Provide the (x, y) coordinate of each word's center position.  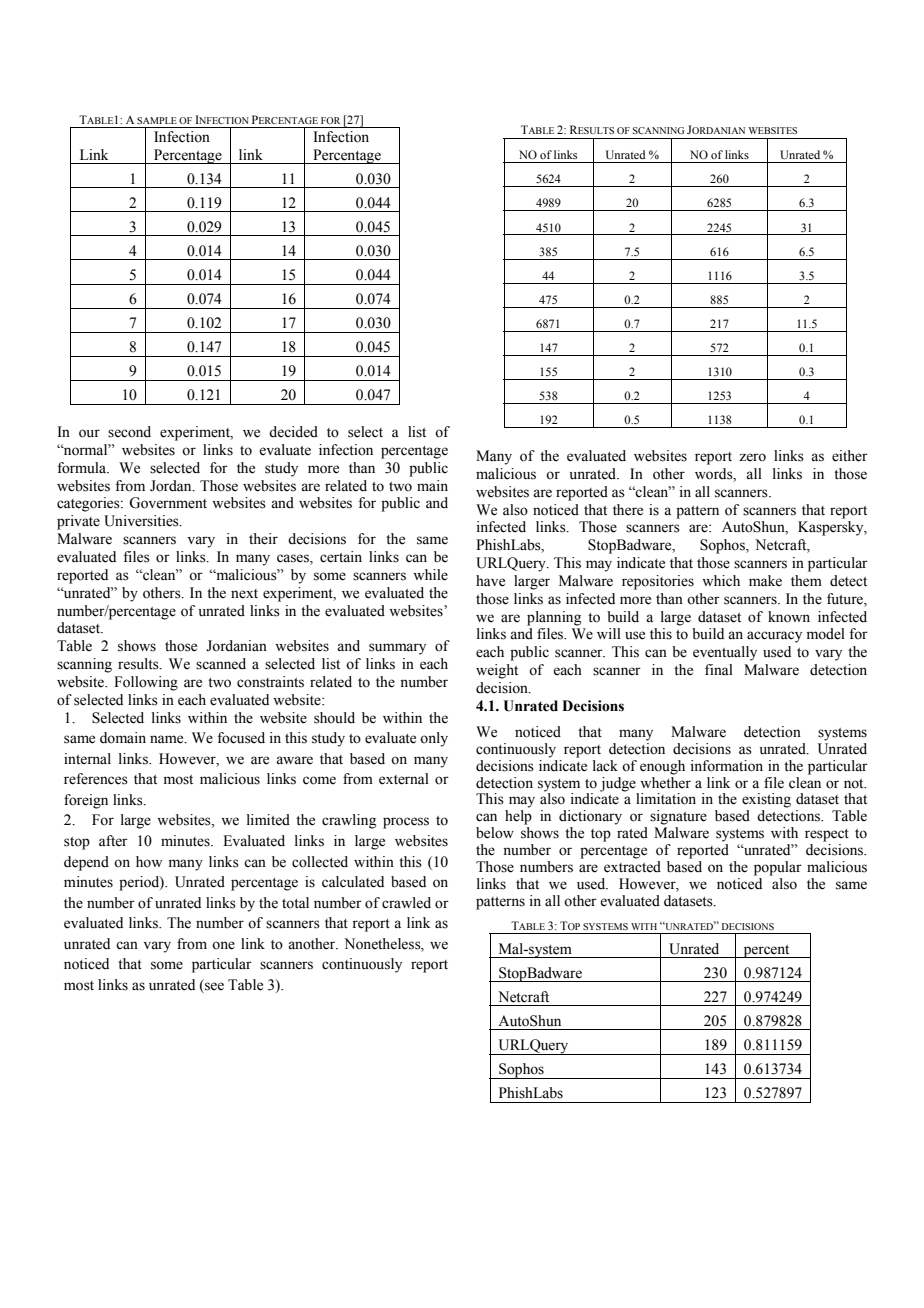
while (430, 575)
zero (752, 457)
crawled (406, 903)
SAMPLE (157, 120)
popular (778, 868)
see (214, 986)
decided (293, 432)
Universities (142, 521)
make (765, 581)
